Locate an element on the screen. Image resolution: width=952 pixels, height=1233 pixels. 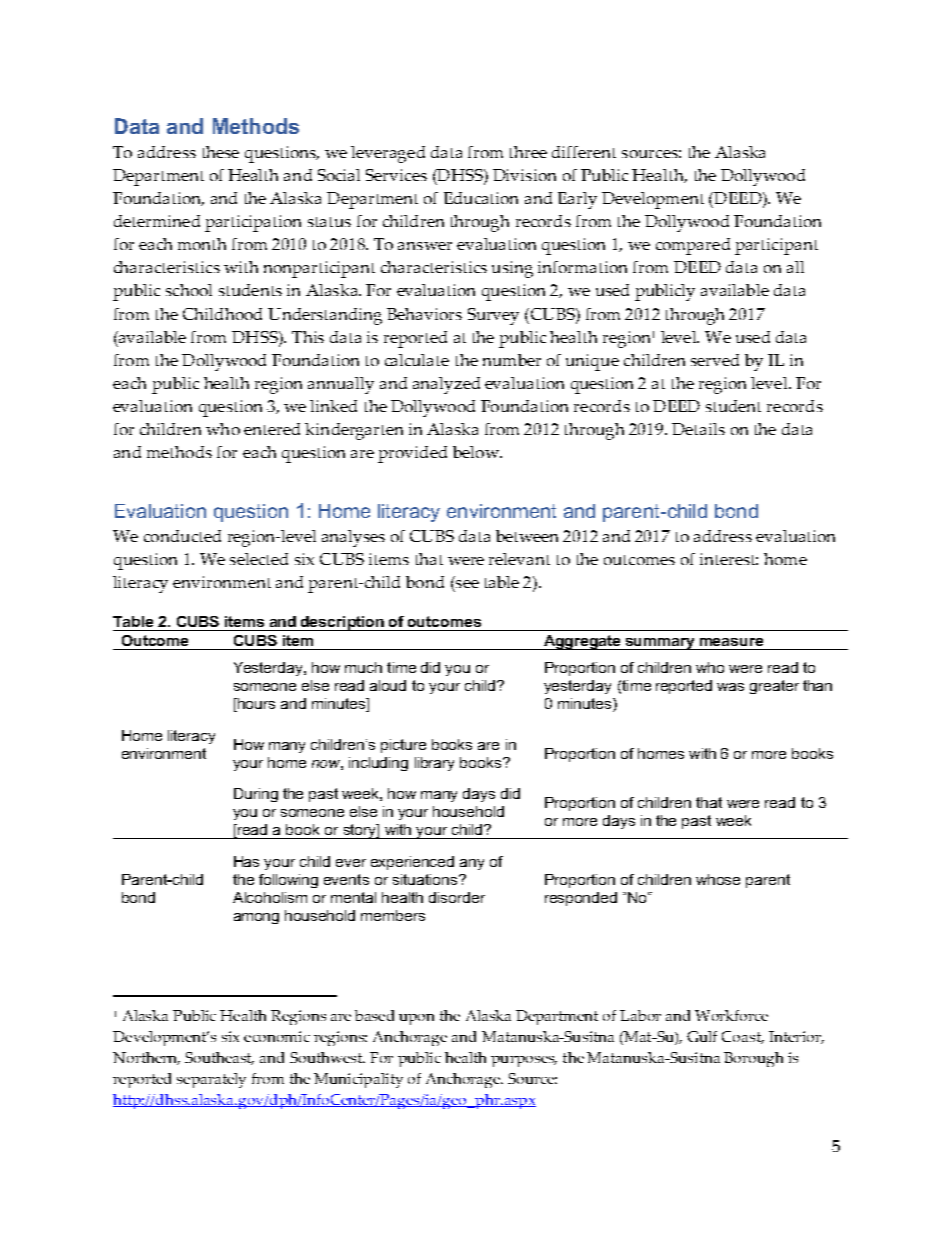
compared is located at coordinates (693, 246).
